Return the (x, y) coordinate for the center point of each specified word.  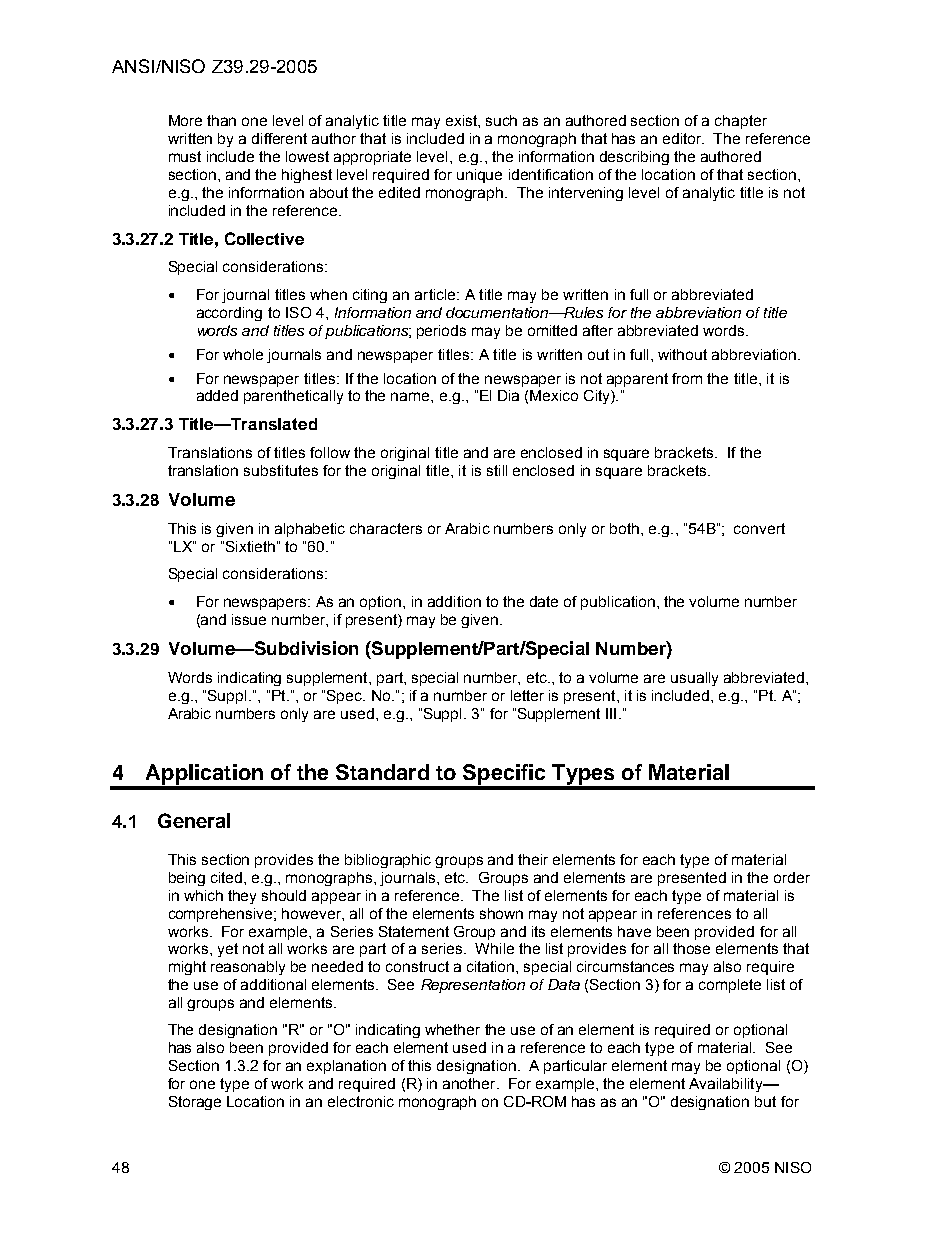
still (497, 470)
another (470, 1083)
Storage (195, 1103)
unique (479, 176)
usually (694, 679)
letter (527, 695)
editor (683, 138)
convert (759, 528)
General (194, 820)
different (279, 138)
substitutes (281, 470)
